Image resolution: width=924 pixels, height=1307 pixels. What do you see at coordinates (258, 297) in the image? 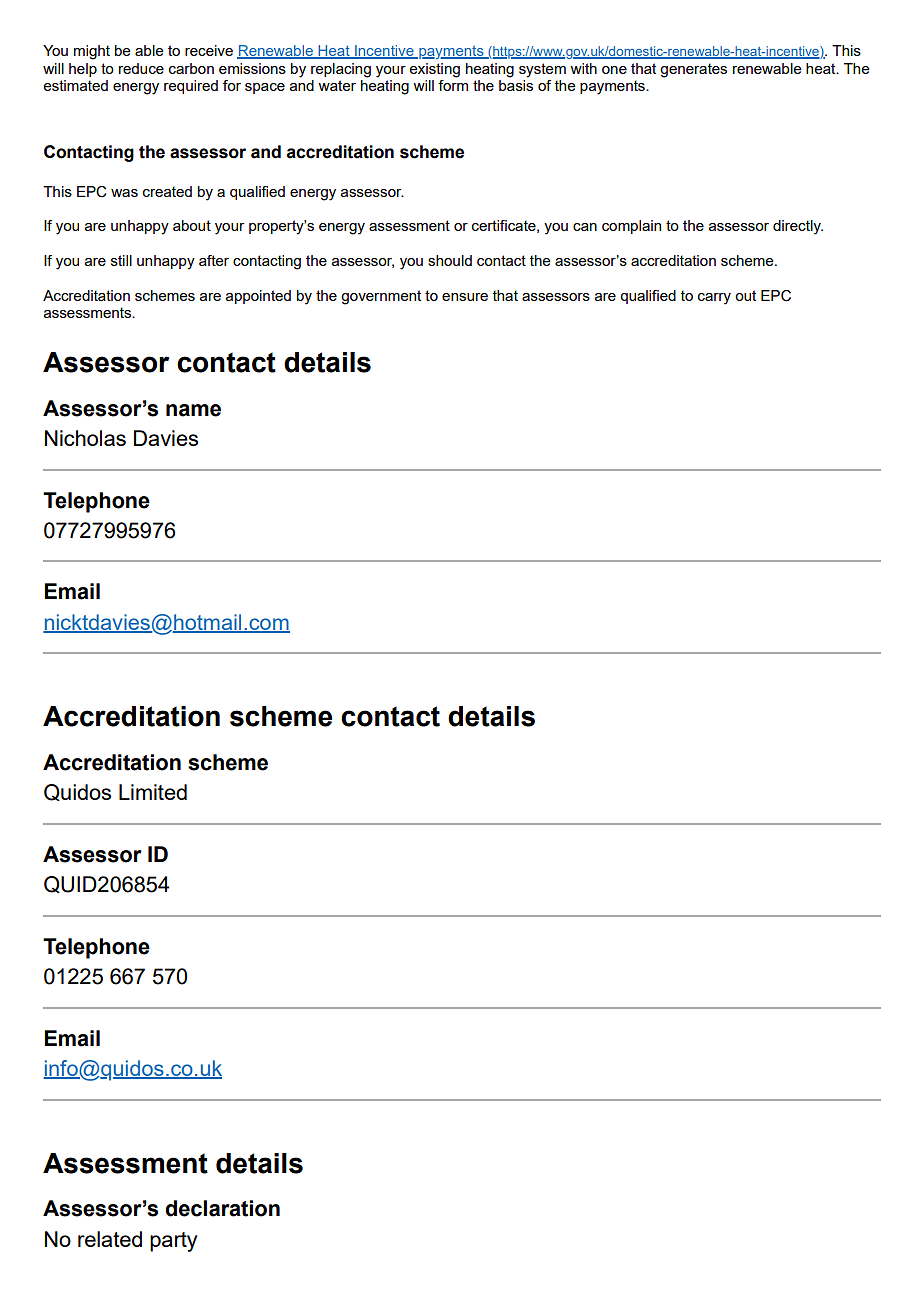
I see `appointed` at bounding box center [258, 297].
